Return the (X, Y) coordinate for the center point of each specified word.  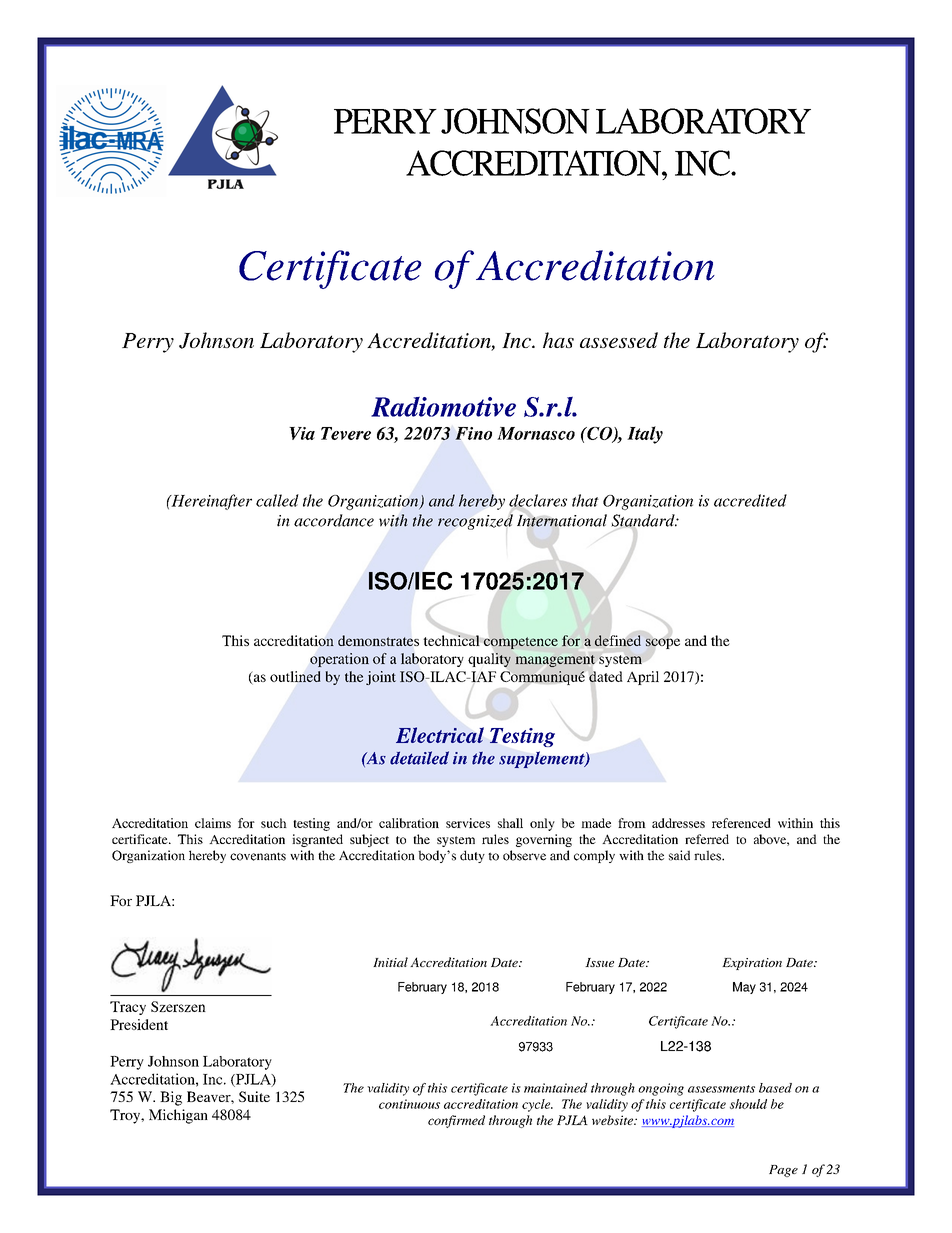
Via (302, 433)
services (468, 823)
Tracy (128, 1008)
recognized (475, 521)
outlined (295, 676)
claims (213, 823)
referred (707, 839)
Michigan (178, 1116)
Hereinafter (210, 502)
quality (489, 659)
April (643, 678)
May (744, 988)
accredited (750, 500)
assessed (619, 340)
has (558, 340)
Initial (390, 962)
